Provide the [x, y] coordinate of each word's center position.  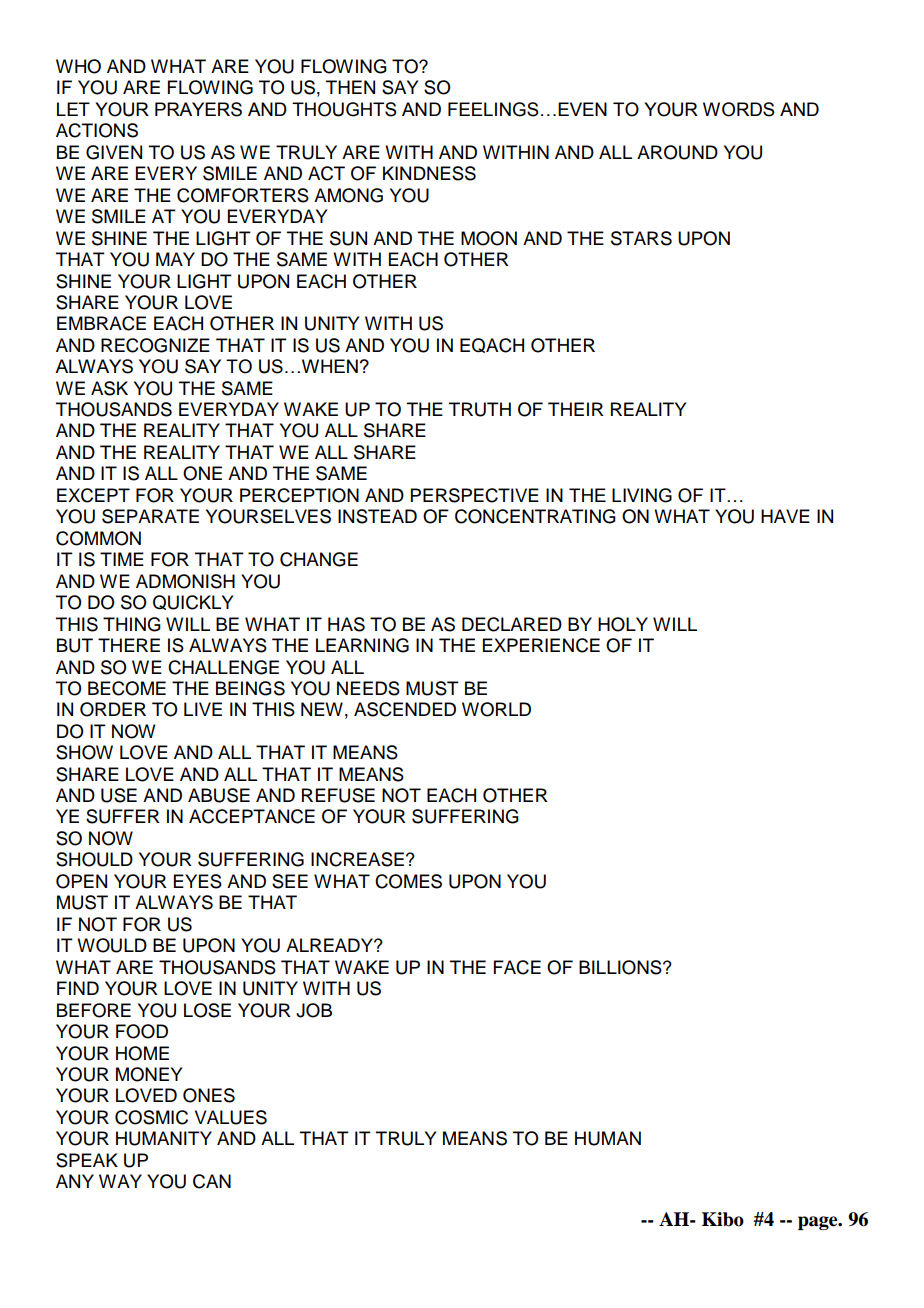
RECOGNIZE [155, 345]
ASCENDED [405, 709]
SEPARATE [150, 516]
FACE [517, 967]
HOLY [623, 624]
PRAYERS [198, 109]
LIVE [203, 709]
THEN [350, 87]
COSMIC [151, 1117]
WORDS [739, 109]
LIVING [642, 495]
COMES [408, 881]
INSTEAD [377, 516]
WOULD [112, 945]
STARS [641, 238]
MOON [489, 238]
